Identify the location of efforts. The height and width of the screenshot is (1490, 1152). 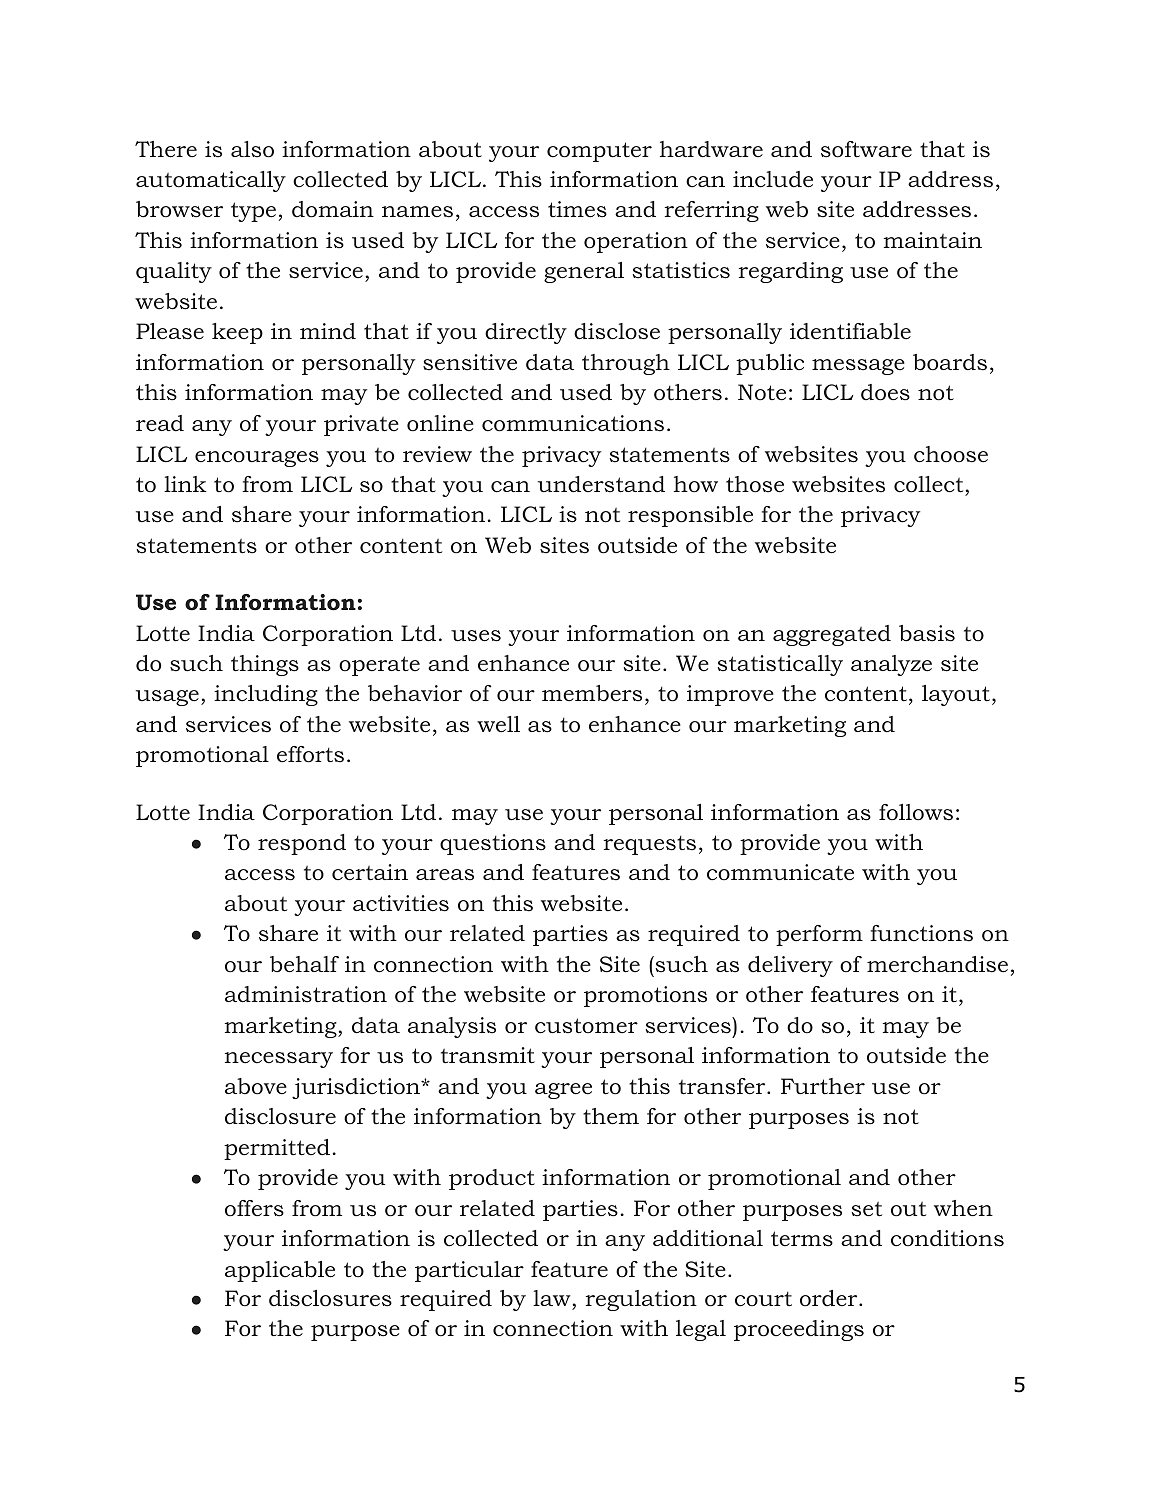
(310, 754).
